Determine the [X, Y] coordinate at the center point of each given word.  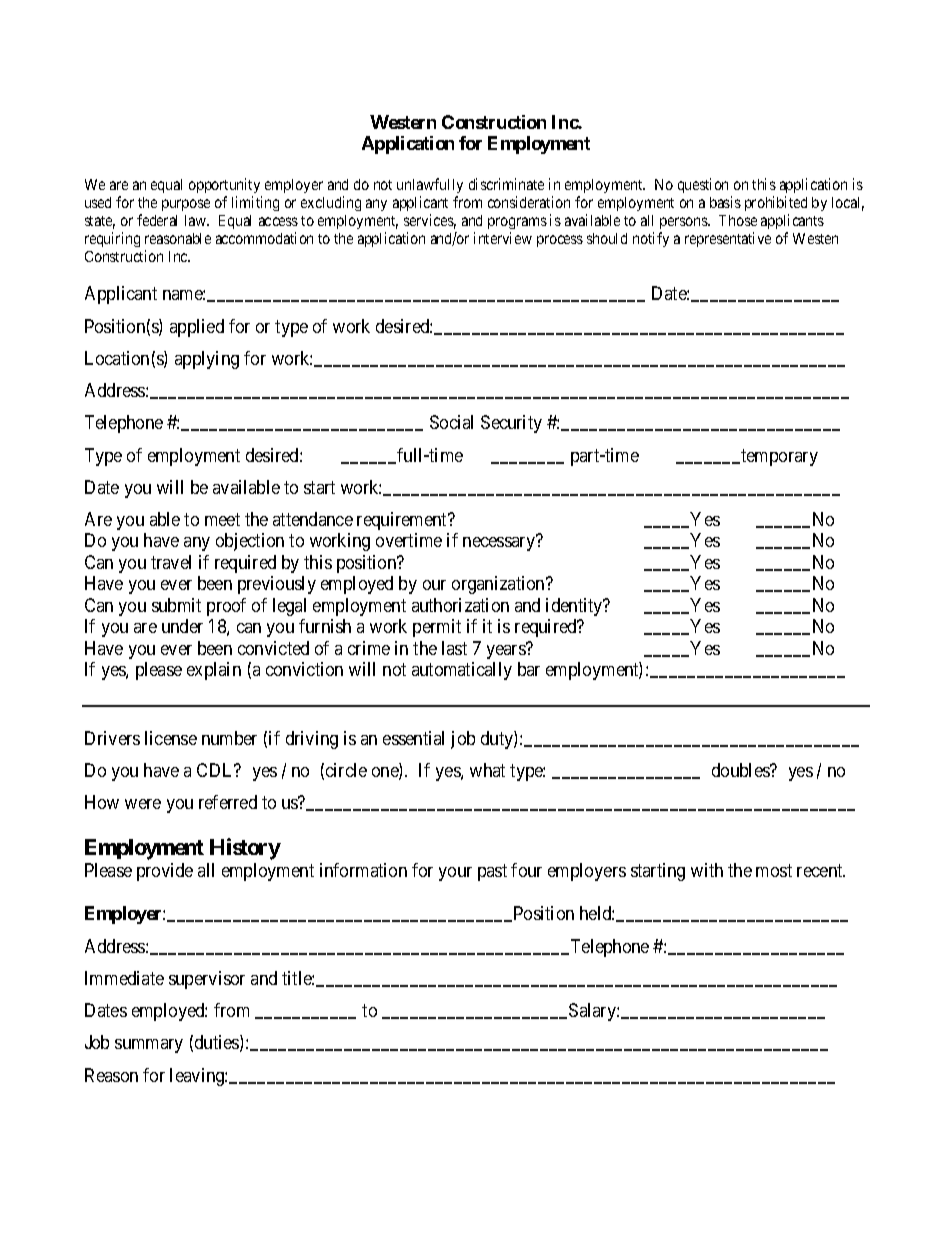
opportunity [224, 185]
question [703, 185]
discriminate [506, 184]
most [774, 870]
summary [149, 1046]
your [455, 874]
